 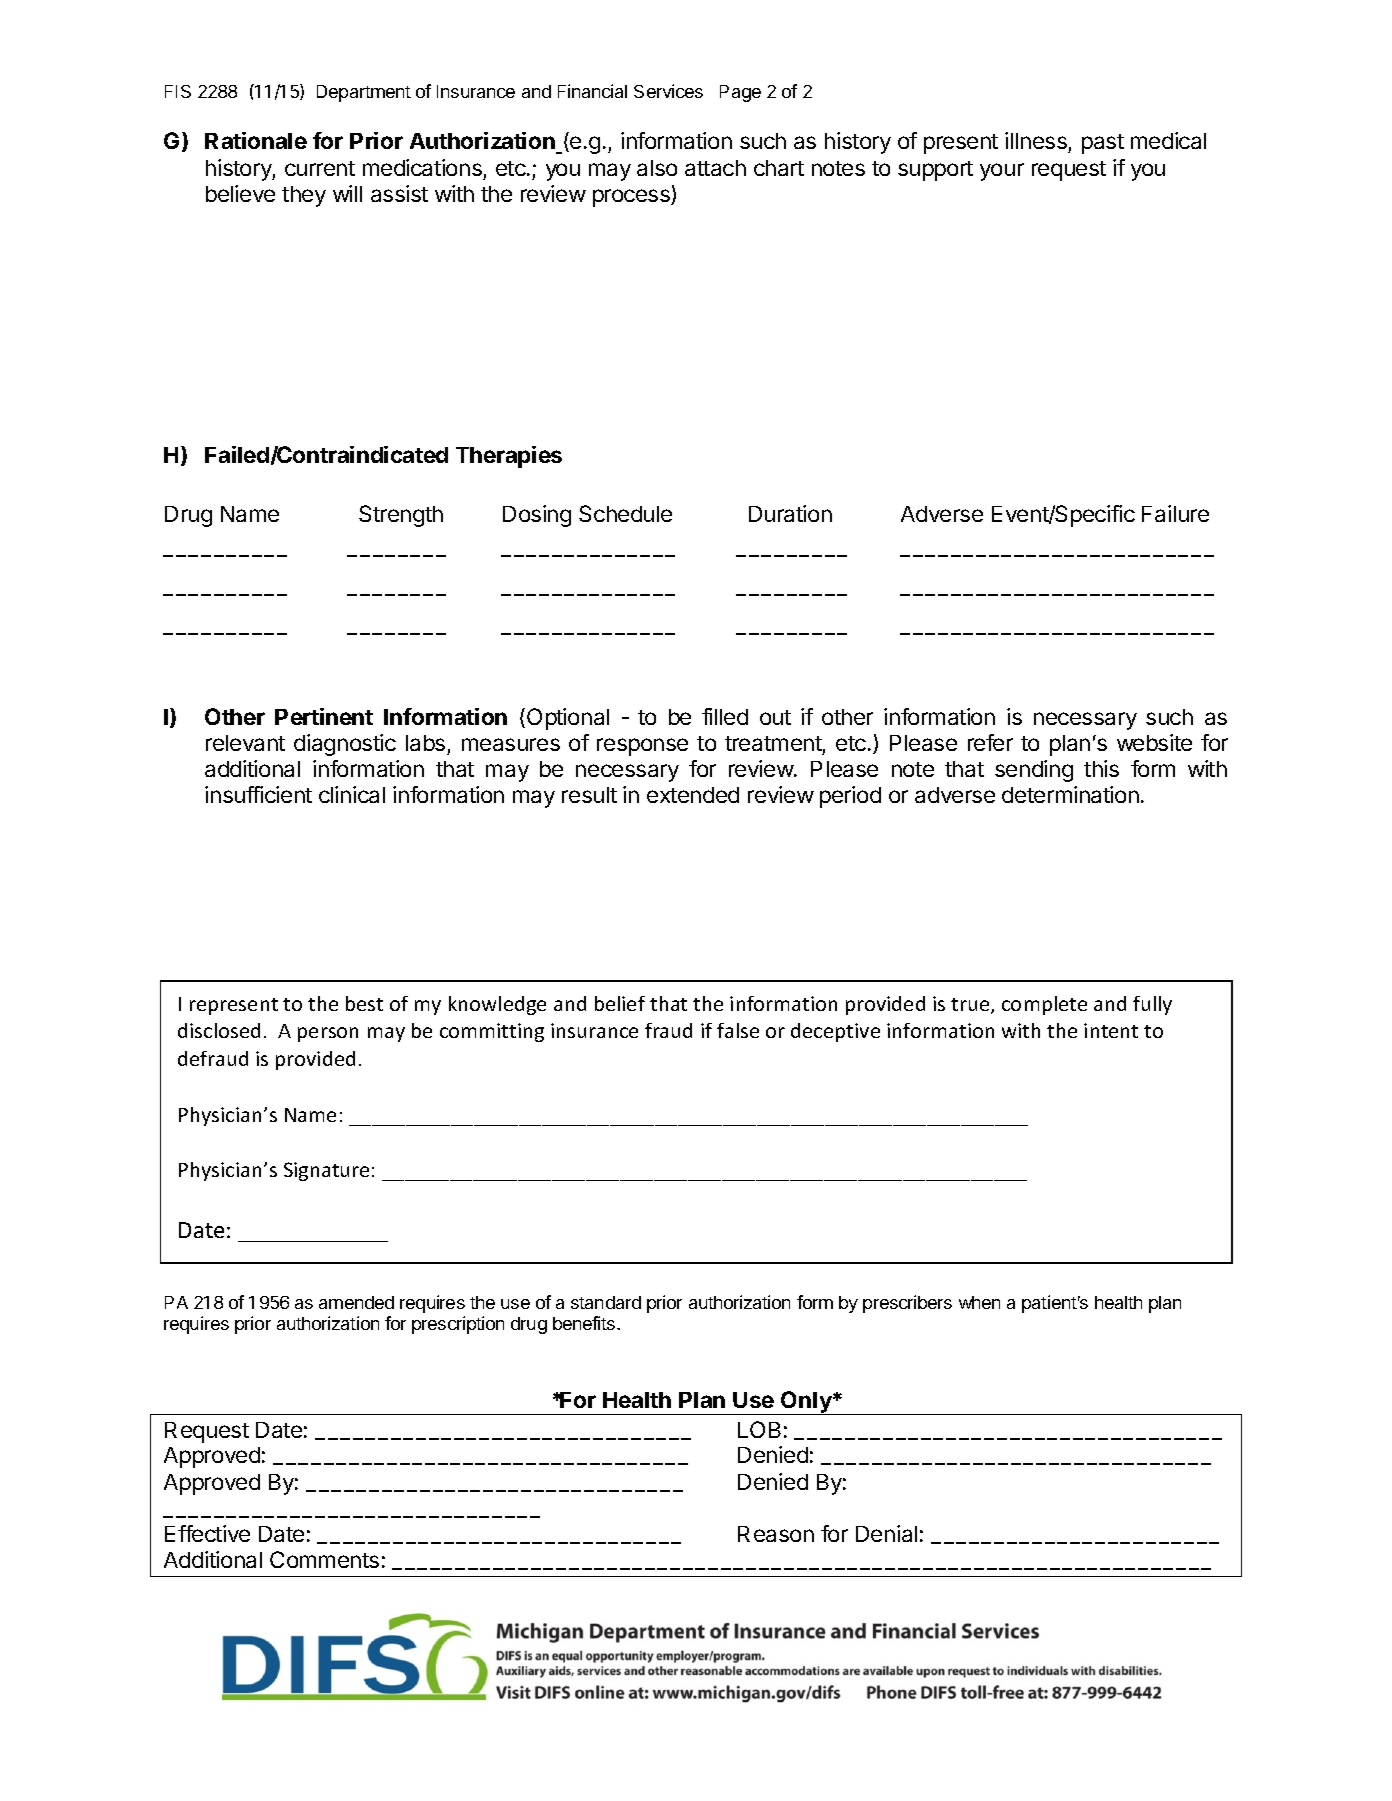 I want to click on Comments, so click(x=324, y=1559).
